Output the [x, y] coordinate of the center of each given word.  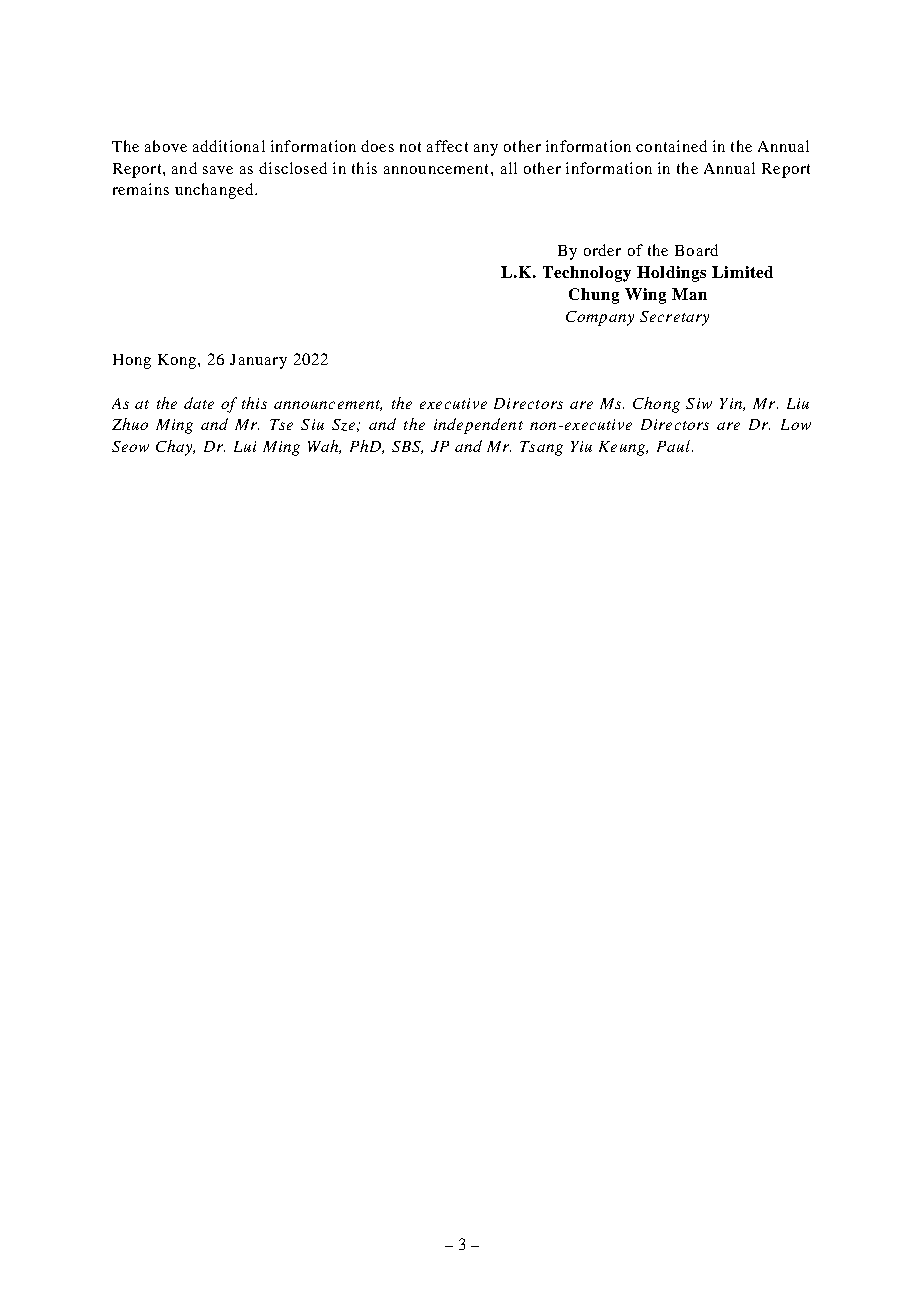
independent [478, 426]
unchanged [215, 191]
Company [600, 318]
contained [671, 146]
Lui [245, 446]
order [602, 250]
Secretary [674, 318]
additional [229, 146]
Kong [178, 361]
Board [696, 250]
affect [447, 146]
